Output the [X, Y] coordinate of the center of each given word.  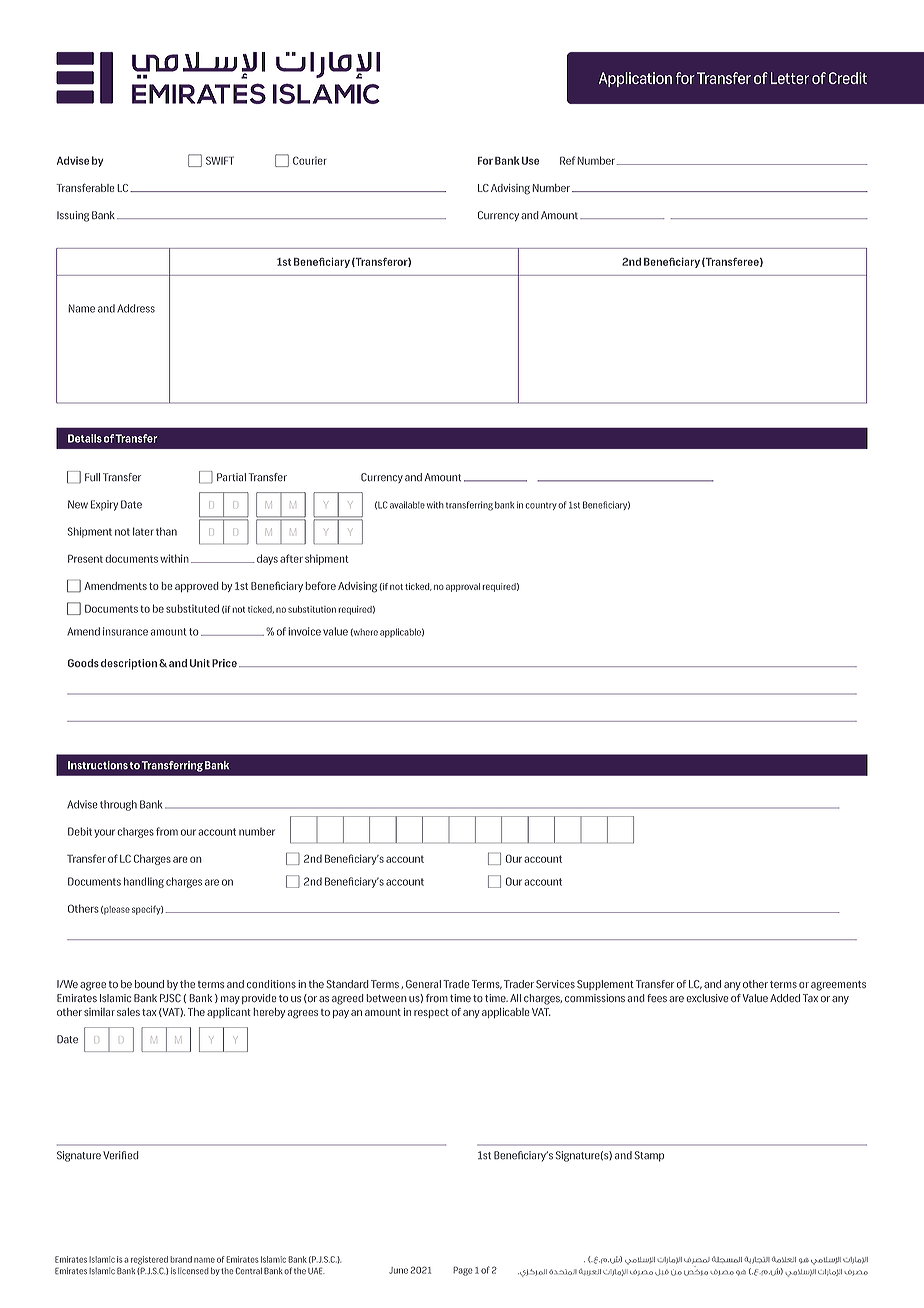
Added [785, 998]
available [407, 505]
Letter [790, 78]
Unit [200, 663]
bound [149, 984]
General [423, 984]
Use [530, 161]
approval [463, 587]
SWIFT [220, 160]
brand [181, 1259]
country [541, 506]
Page [463, 1271]
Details [85, 438]
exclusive [707, 998]
